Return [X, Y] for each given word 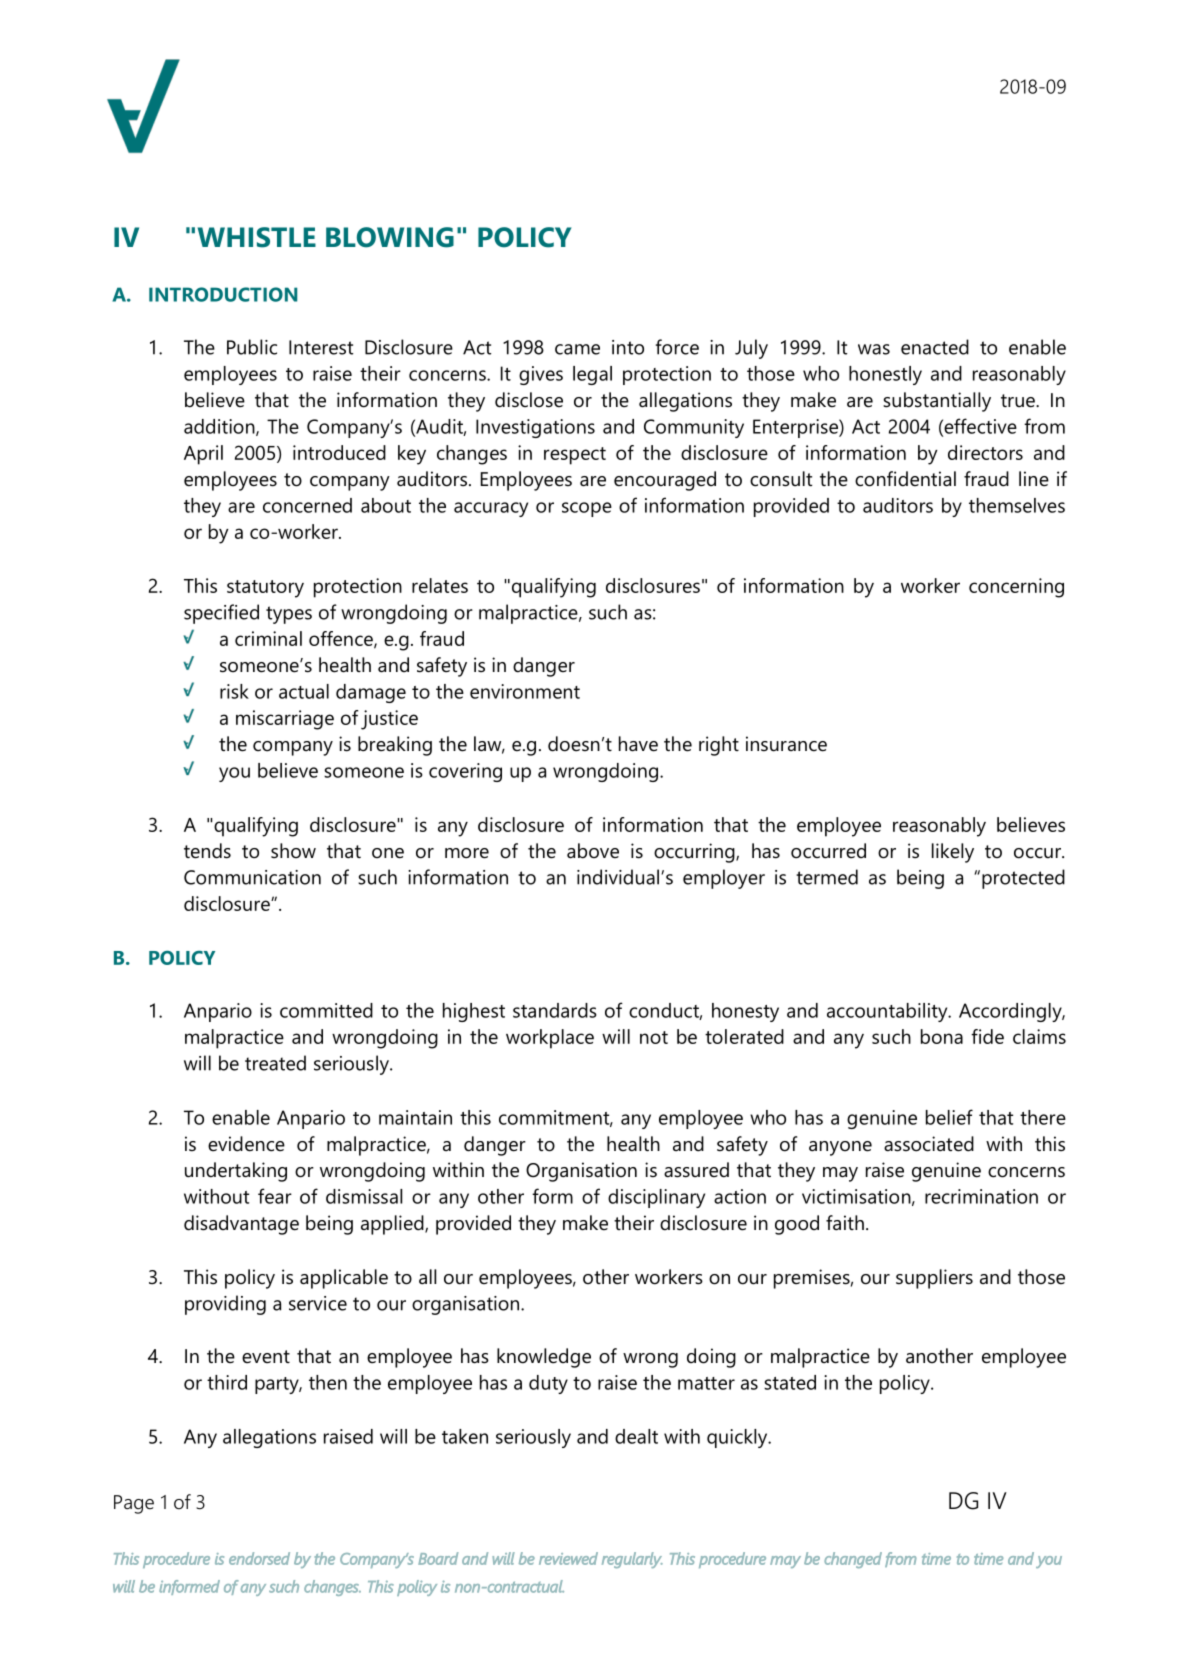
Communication [252, 877]
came [577, 349]
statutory [265, 589]
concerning [1016, 588]
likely [953, 853]
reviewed [568, 1558]
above [593, 851]
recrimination [981, 1196]
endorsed [259, 1558]
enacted [935, 347]
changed [853, 1560]
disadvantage [241, 1225]
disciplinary [656, 1198]
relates [440, 585]
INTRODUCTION [223, 294]
